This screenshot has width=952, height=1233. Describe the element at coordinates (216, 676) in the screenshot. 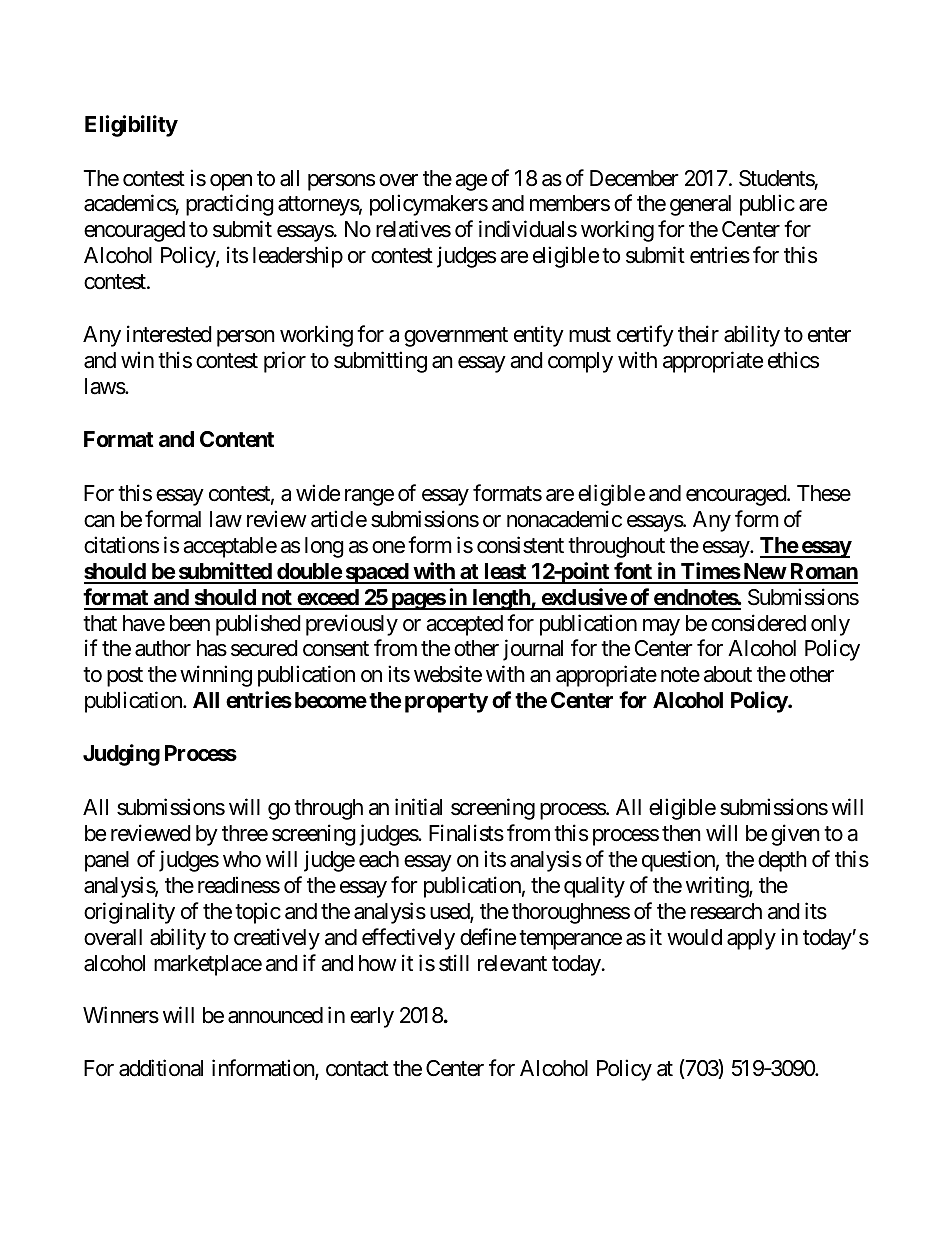

I see `winning` at that location.
